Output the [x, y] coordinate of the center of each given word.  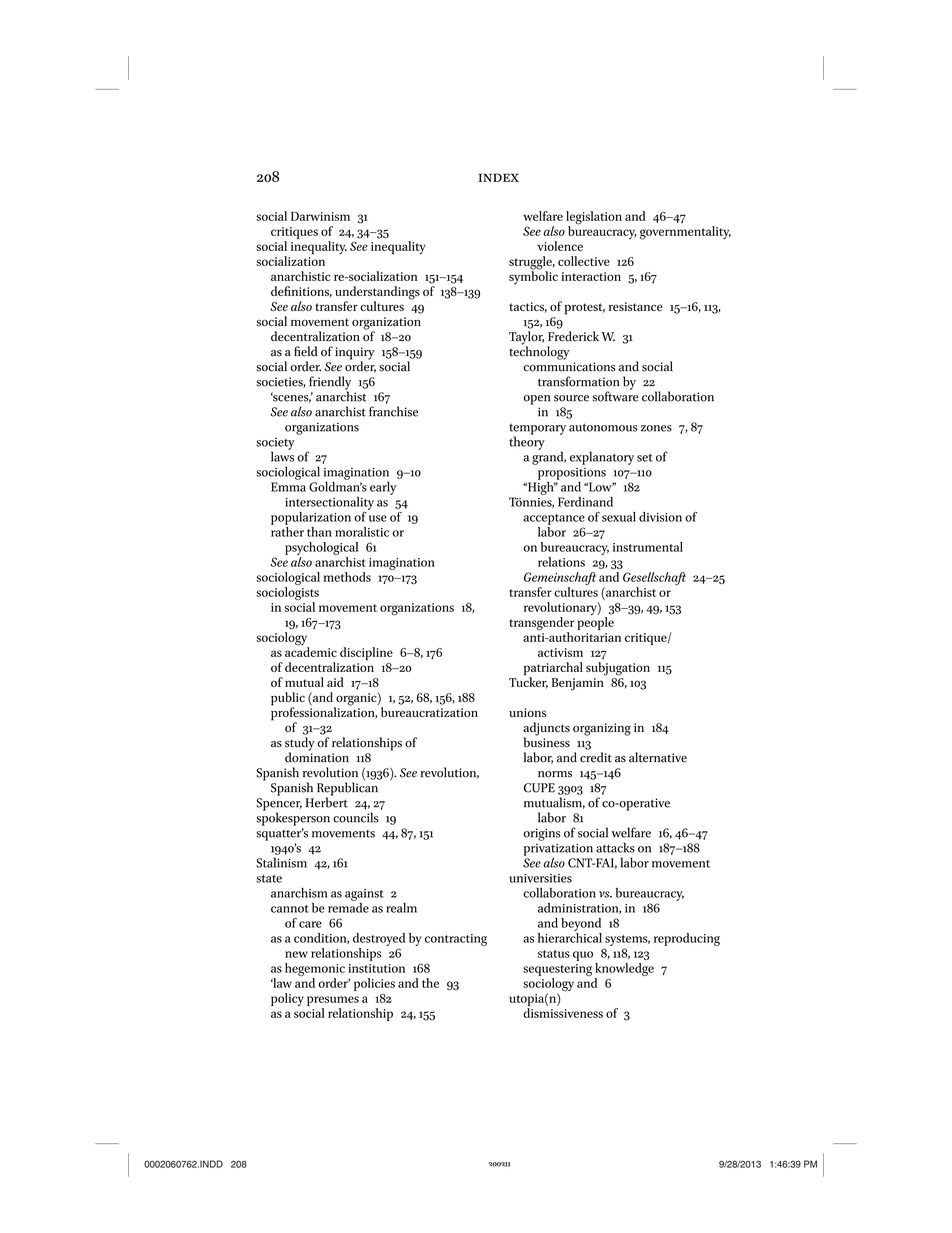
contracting [456, 940]
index [498, 177]
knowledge [624, 969]
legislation [594, 219]
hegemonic [315, 969]
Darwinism [320, 216]
